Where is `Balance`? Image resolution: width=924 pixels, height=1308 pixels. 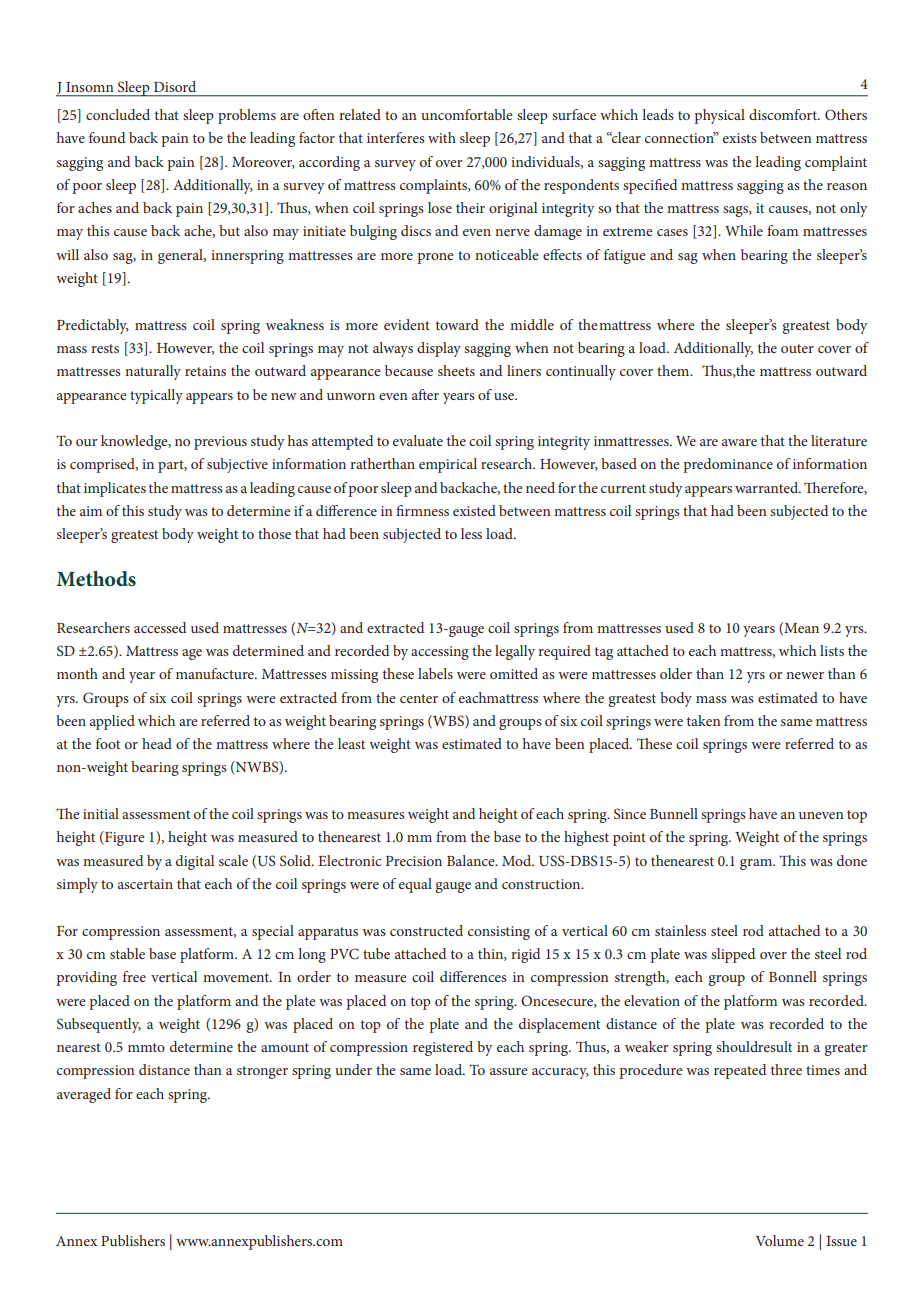 Balance is located at coordinates (472, 860).
